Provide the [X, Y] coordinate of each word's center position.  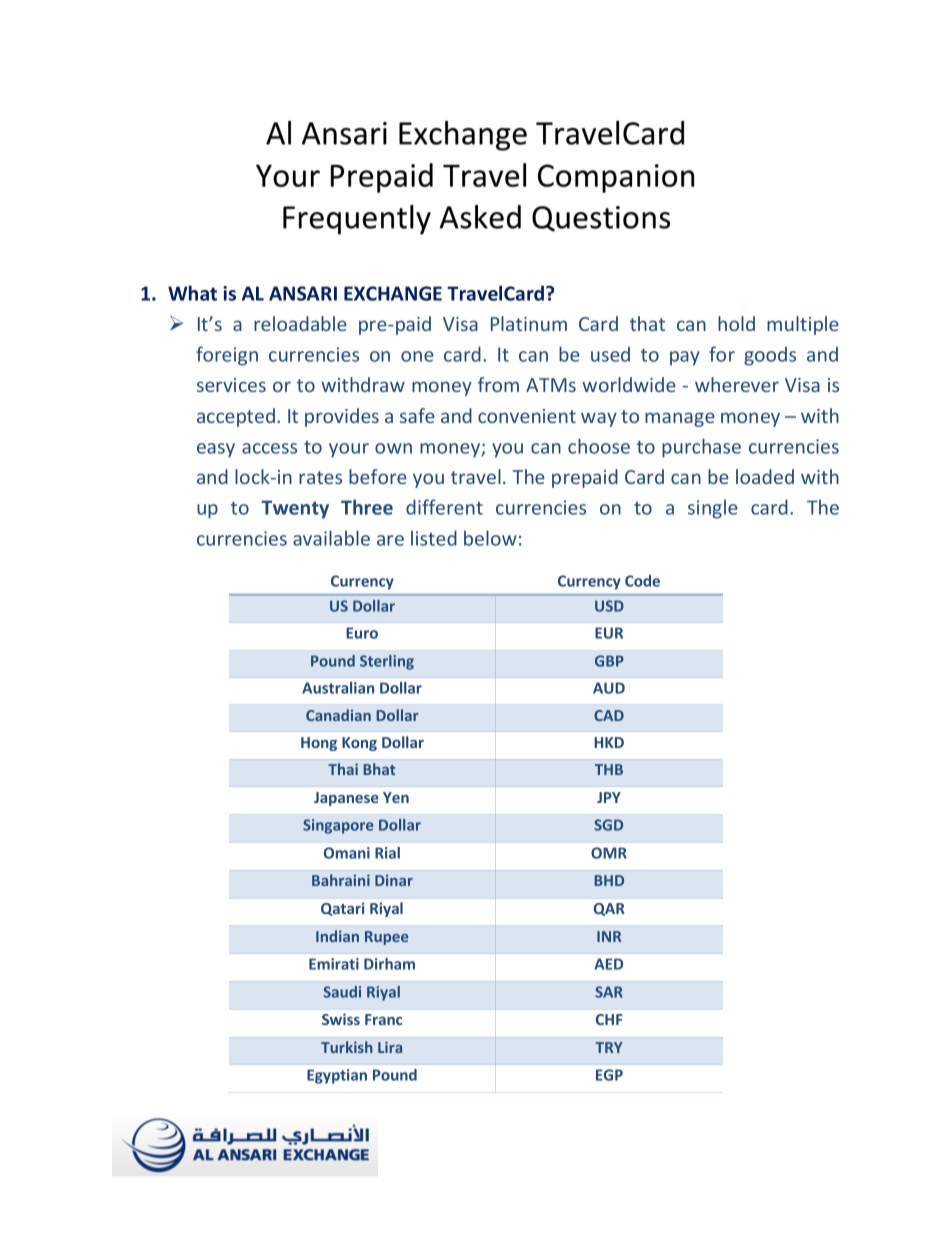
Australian [338, 688]
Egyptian [337, 1076]
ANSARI [303, 293]
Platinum [529, 323]
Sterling [387, 662]
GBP [609, 661]
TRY [609, 1047]
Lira [390, 1047]
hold [736, 323]
